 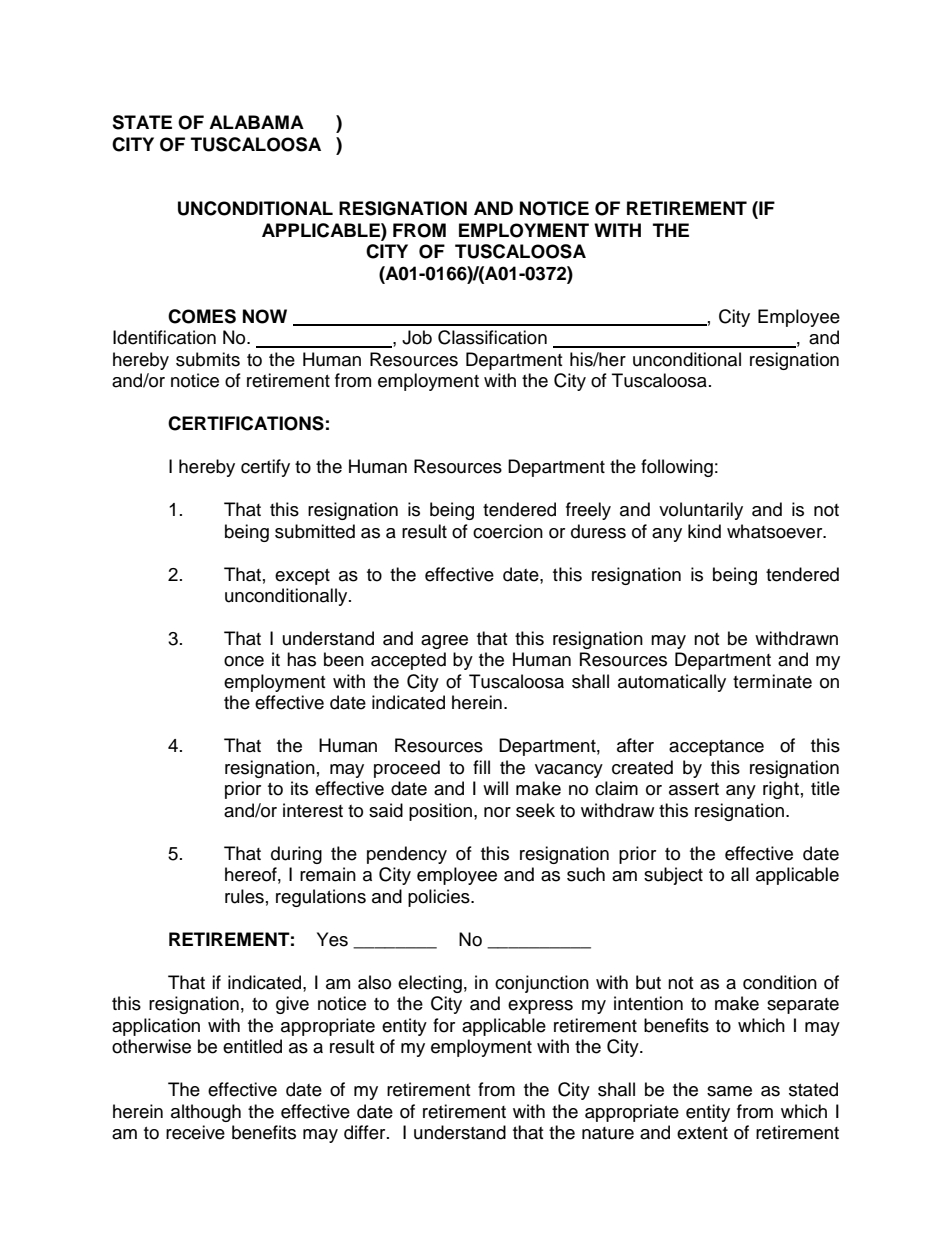 What do you see at coordinates (677, 468) in the screenshot?
I see `following` at bounding box center [677, 468].
